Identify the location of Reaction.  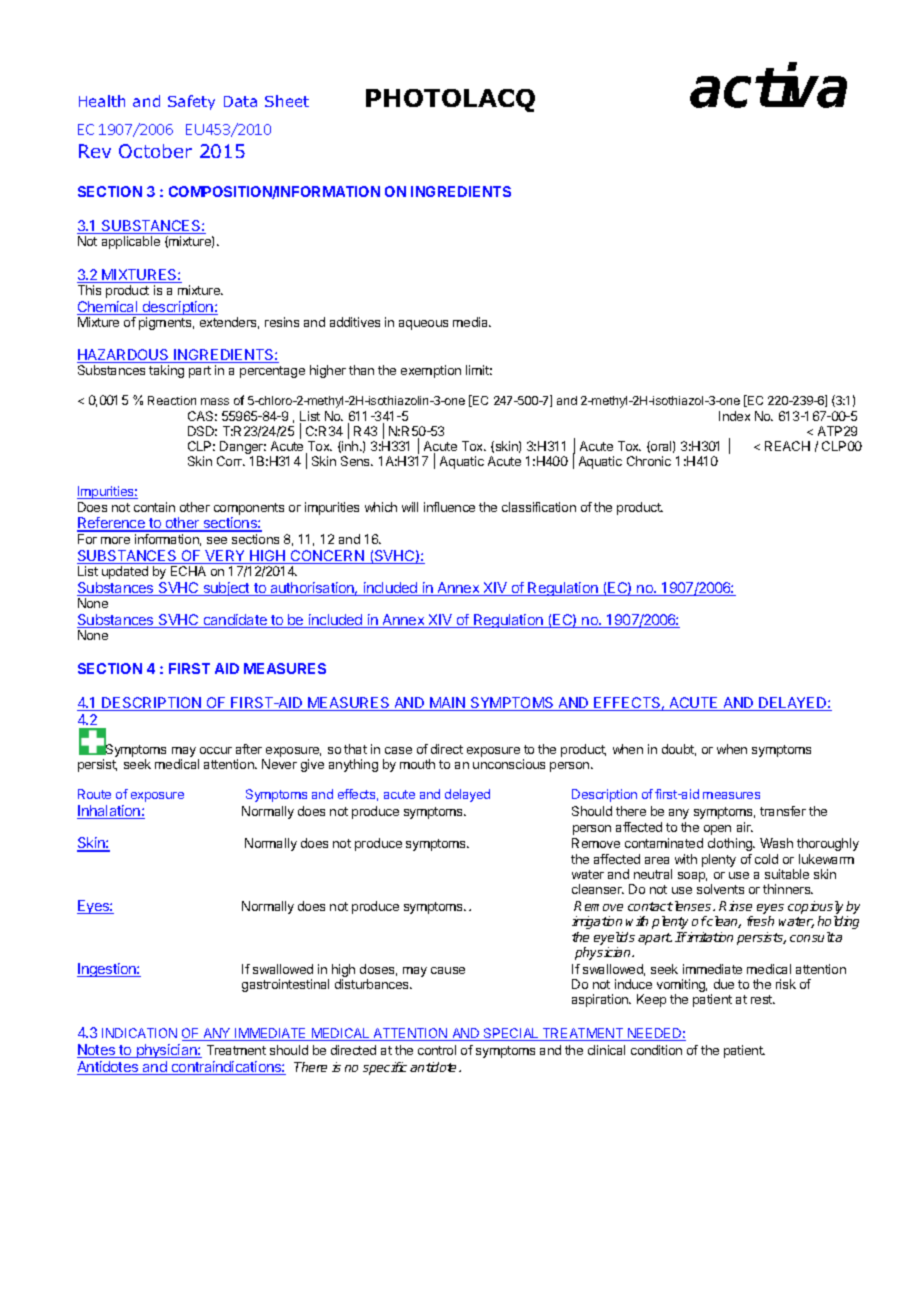
(172, 400).
